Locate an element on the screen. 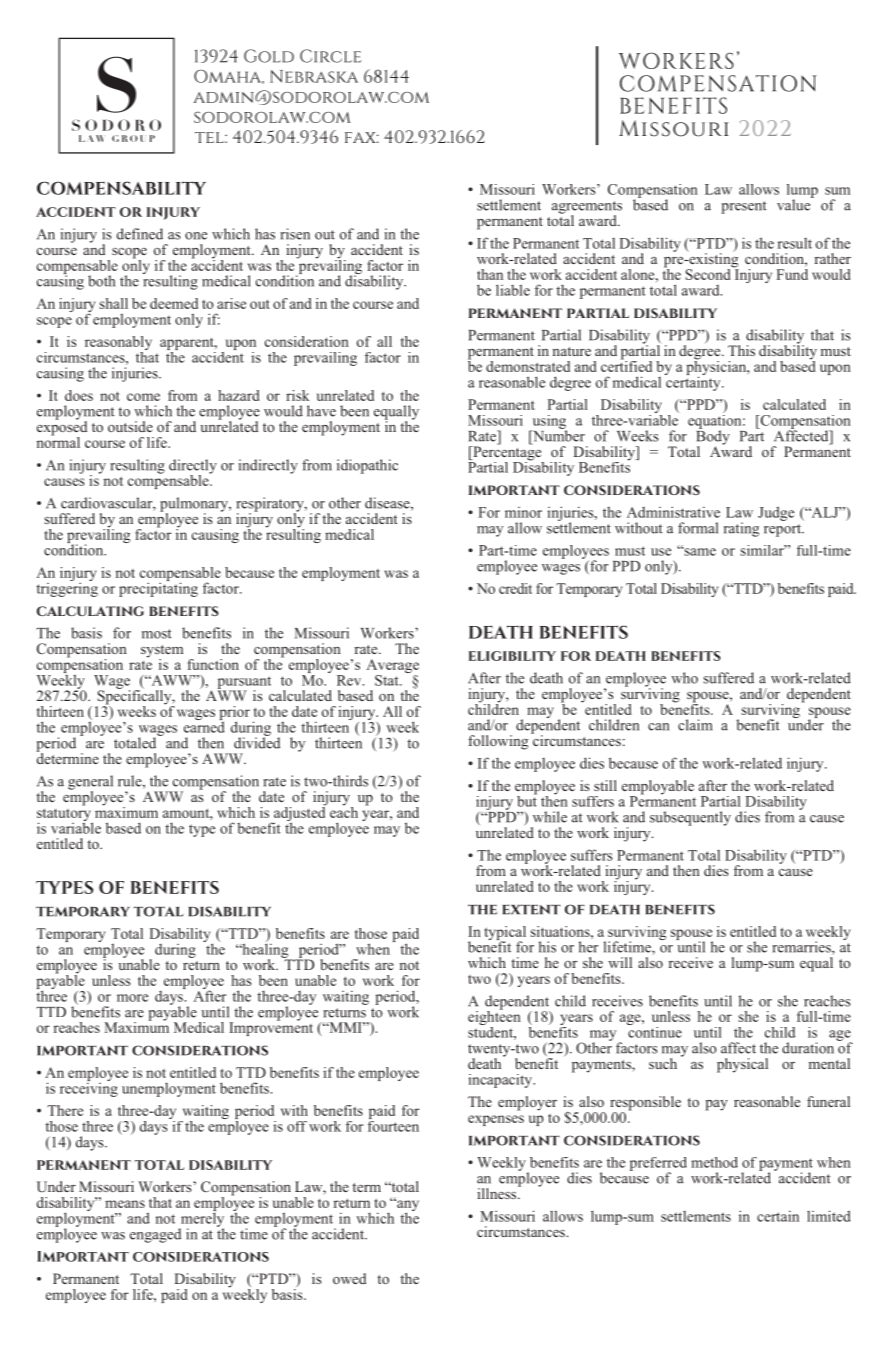 Image resolution: width=887 pixels, height=1372 pixels. subsequently is located at coordinates (690, 818).
